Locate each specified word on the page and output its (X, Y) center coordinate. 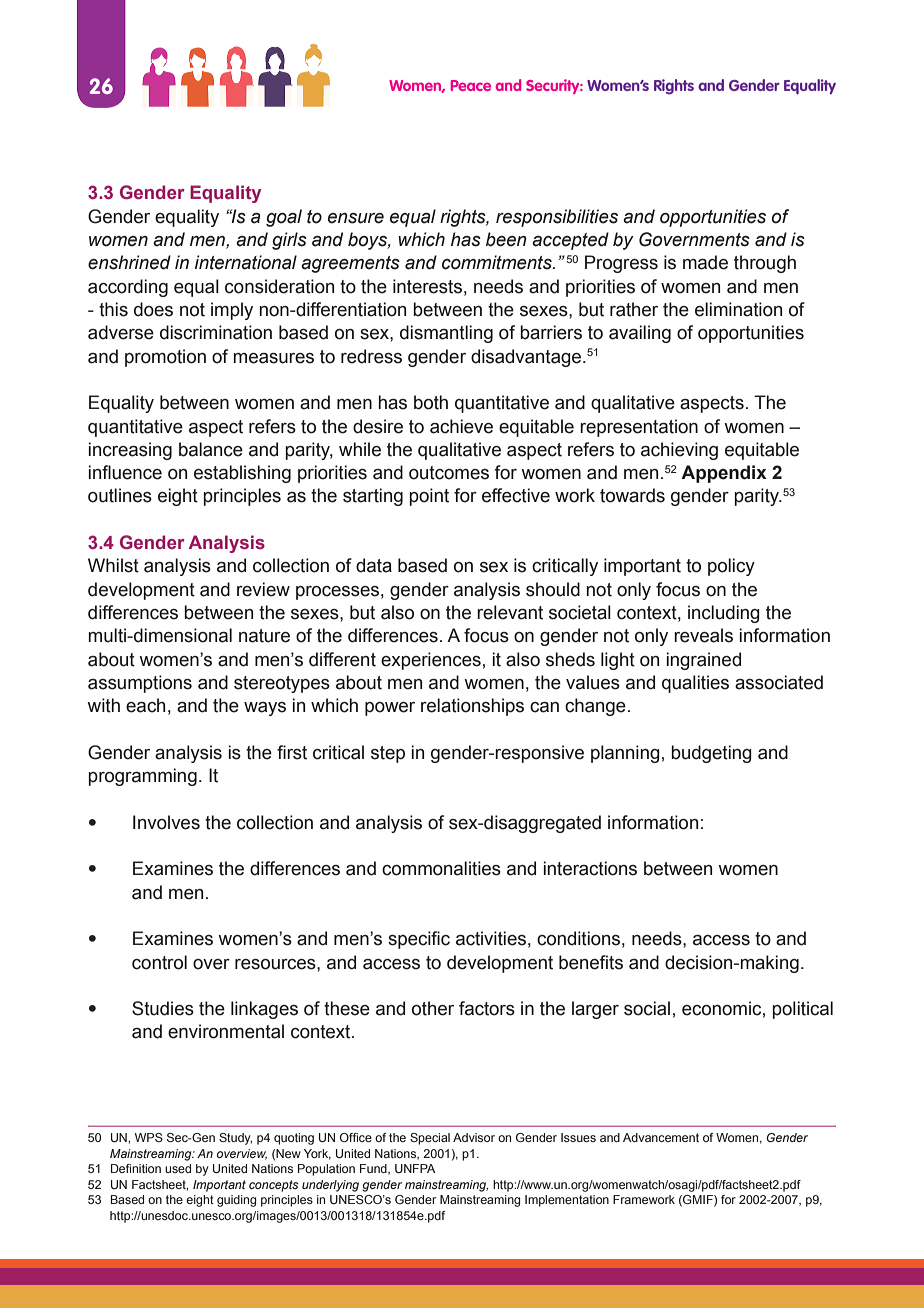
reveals (703, 635)
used (178, 1168)
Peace (471, 85)
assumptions (140, 684)
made (705, 262)
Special (430, 1139)
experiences (431, 661)
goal (284, 218)
